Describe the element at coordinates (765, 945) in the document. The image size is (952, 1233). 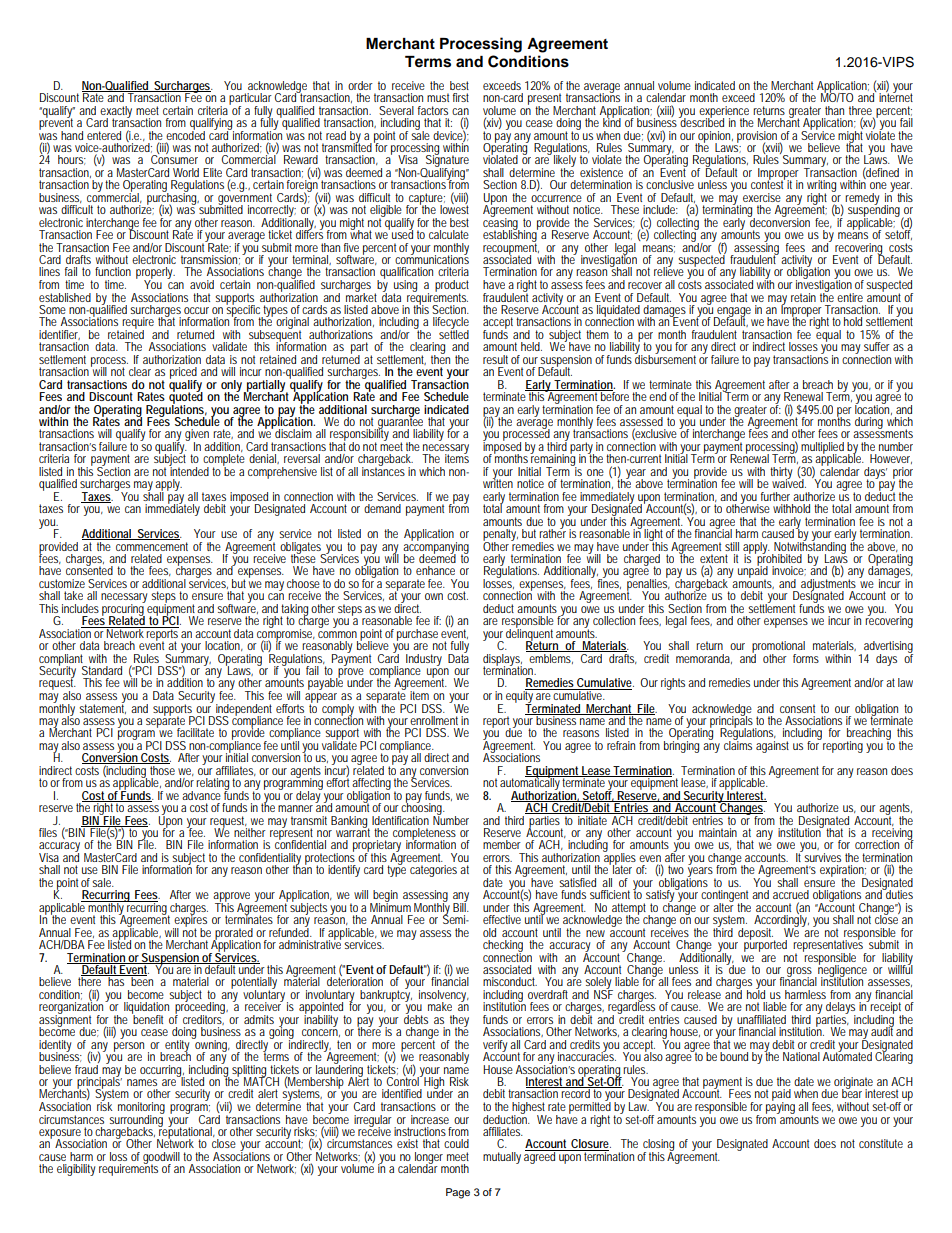
I see `purported` at that location.
